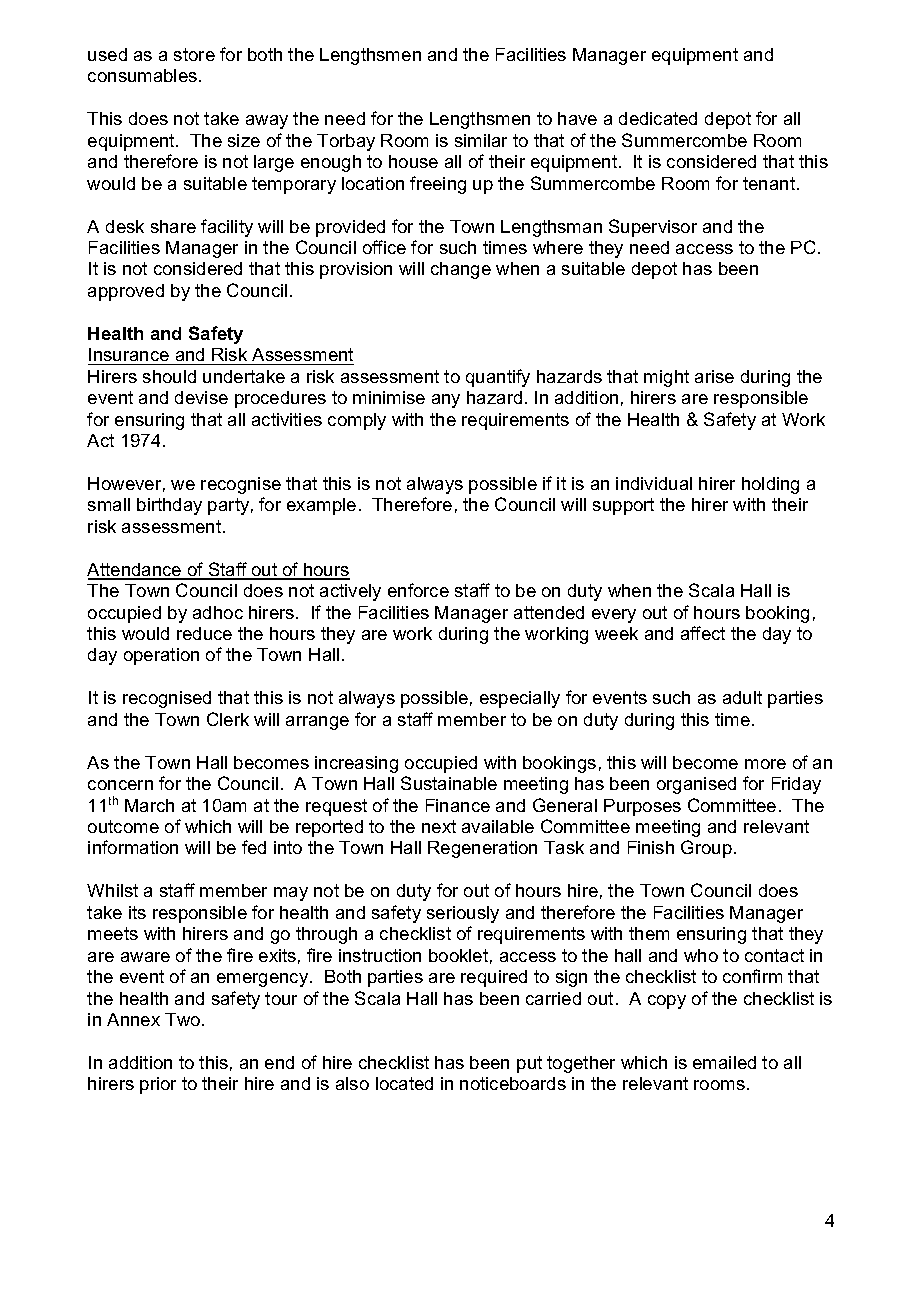 This image has width=924, height=1308. What do you see at coordinates (194, 54) in the image?
I see `store` at bounding box center [194, 54].
